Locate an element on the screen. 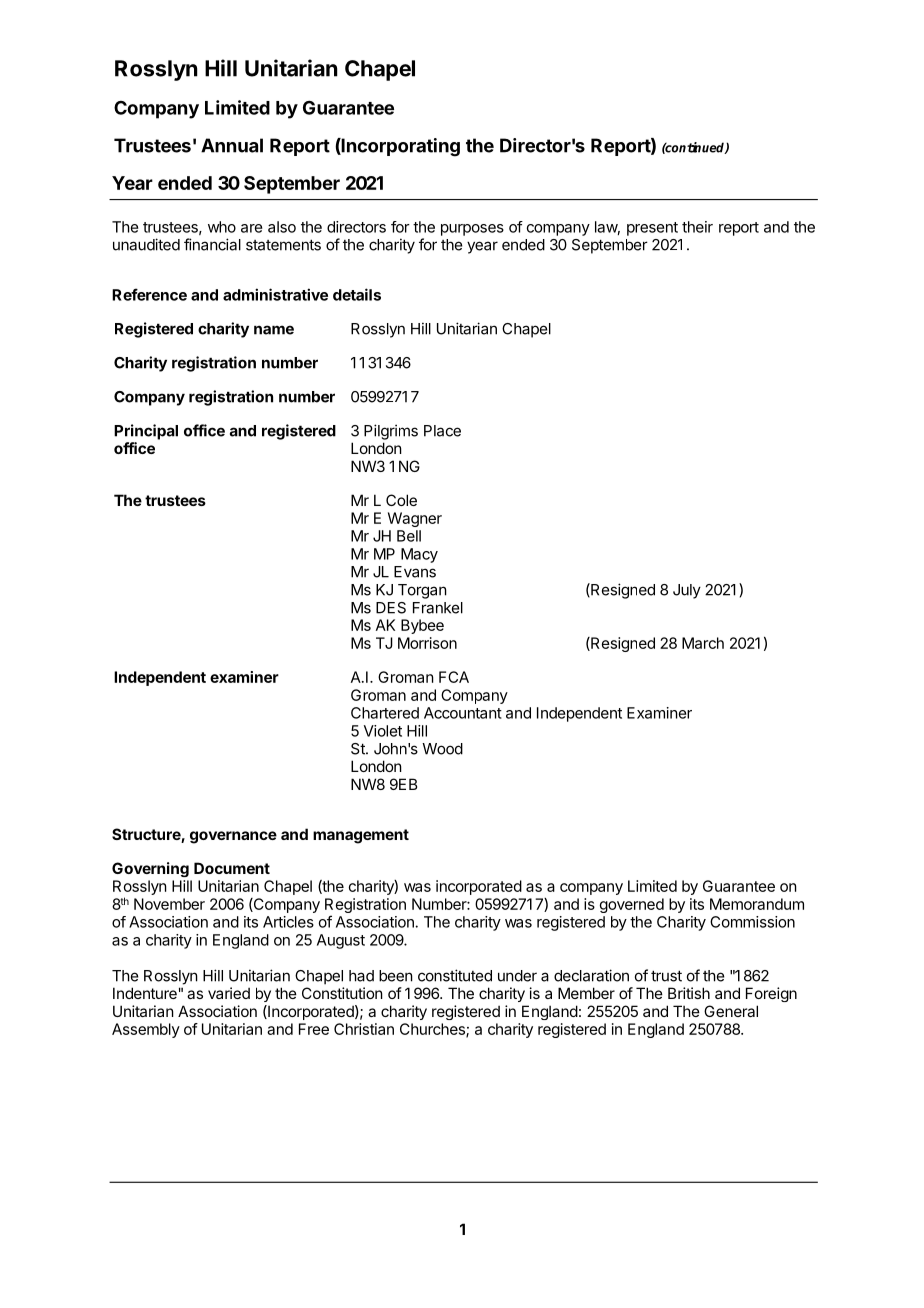 The height and width of the screenshot is (1308, 924). governance is located at coordinates (233, 837).
